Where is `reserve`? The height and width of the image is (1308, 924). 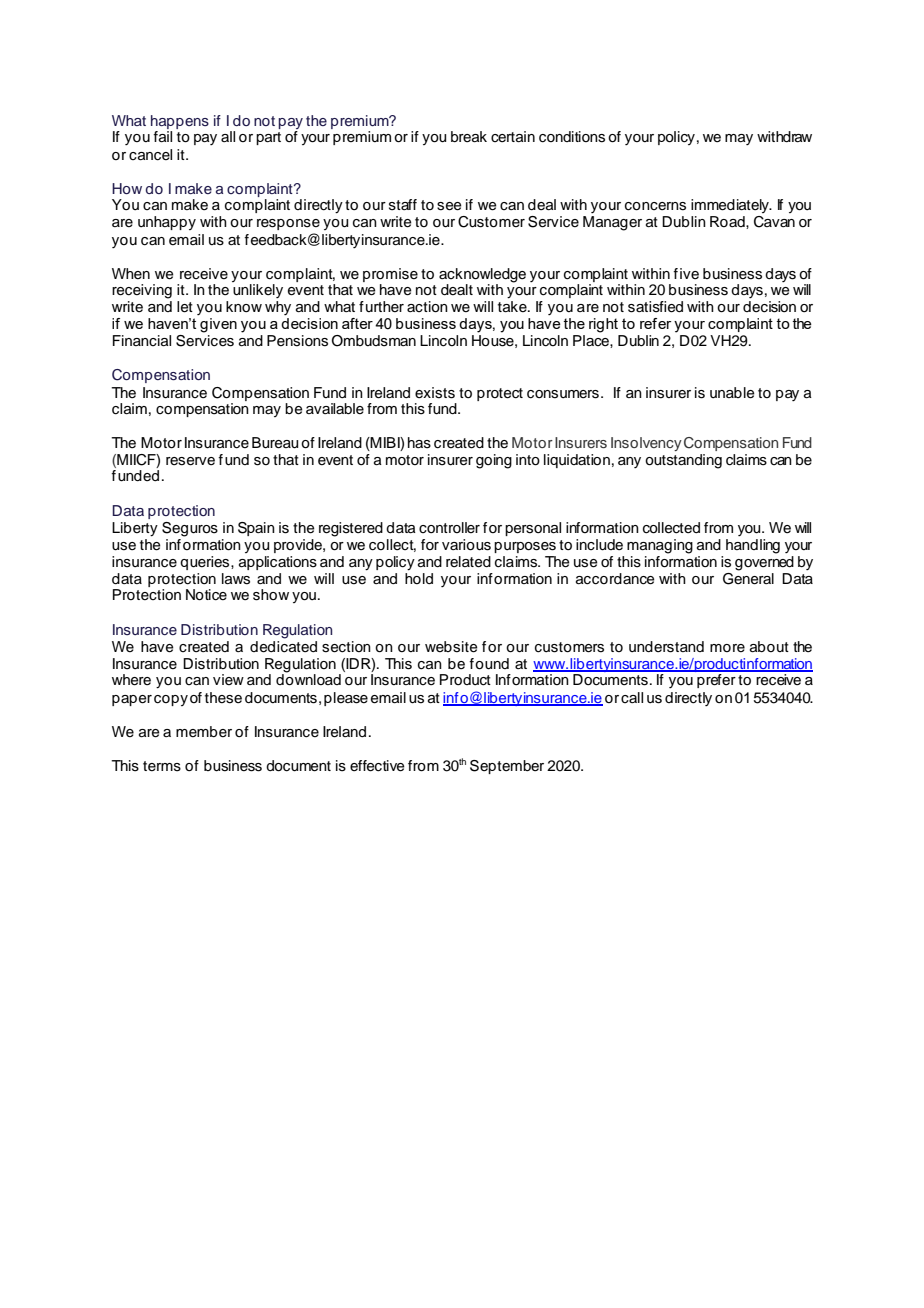 reserve is located at coordinates (190, 461).
